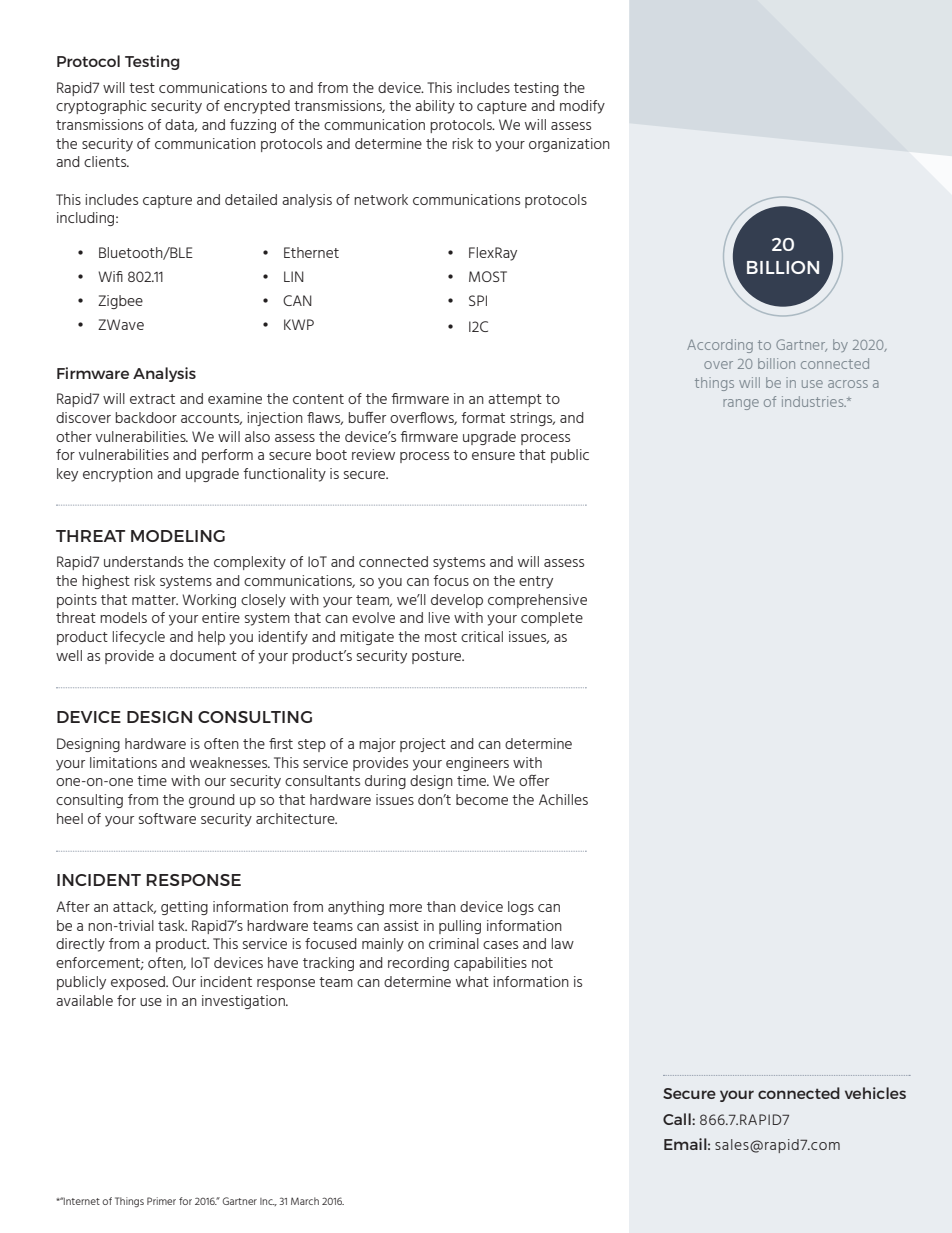 The image size is (952, 1233). What do you see at coordinates (184, 908) in the document?
I see `getting` at bounding box center [184, 908].
